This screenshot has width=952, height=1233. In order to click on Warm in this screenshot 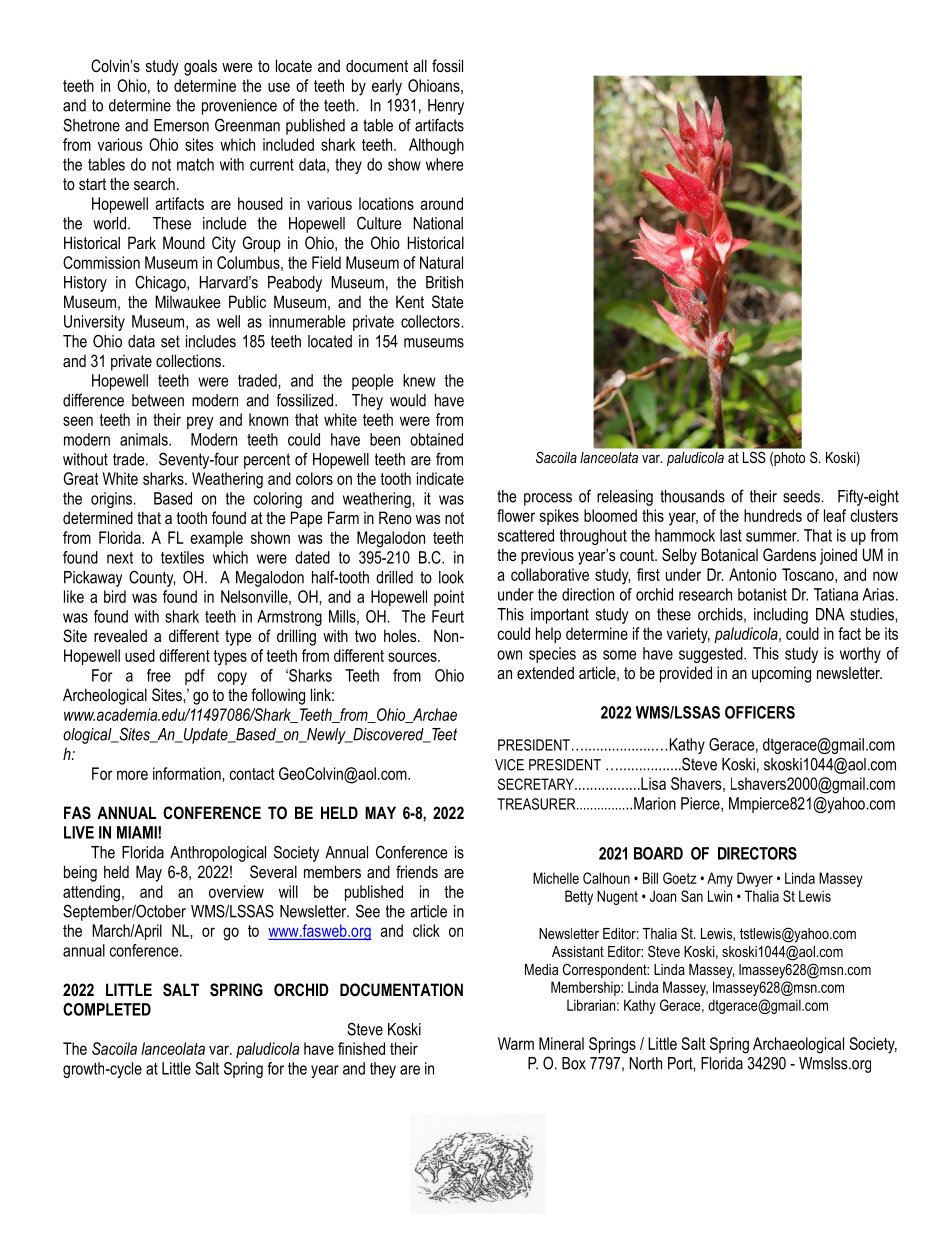, I will do `click(516, 1043)`.
